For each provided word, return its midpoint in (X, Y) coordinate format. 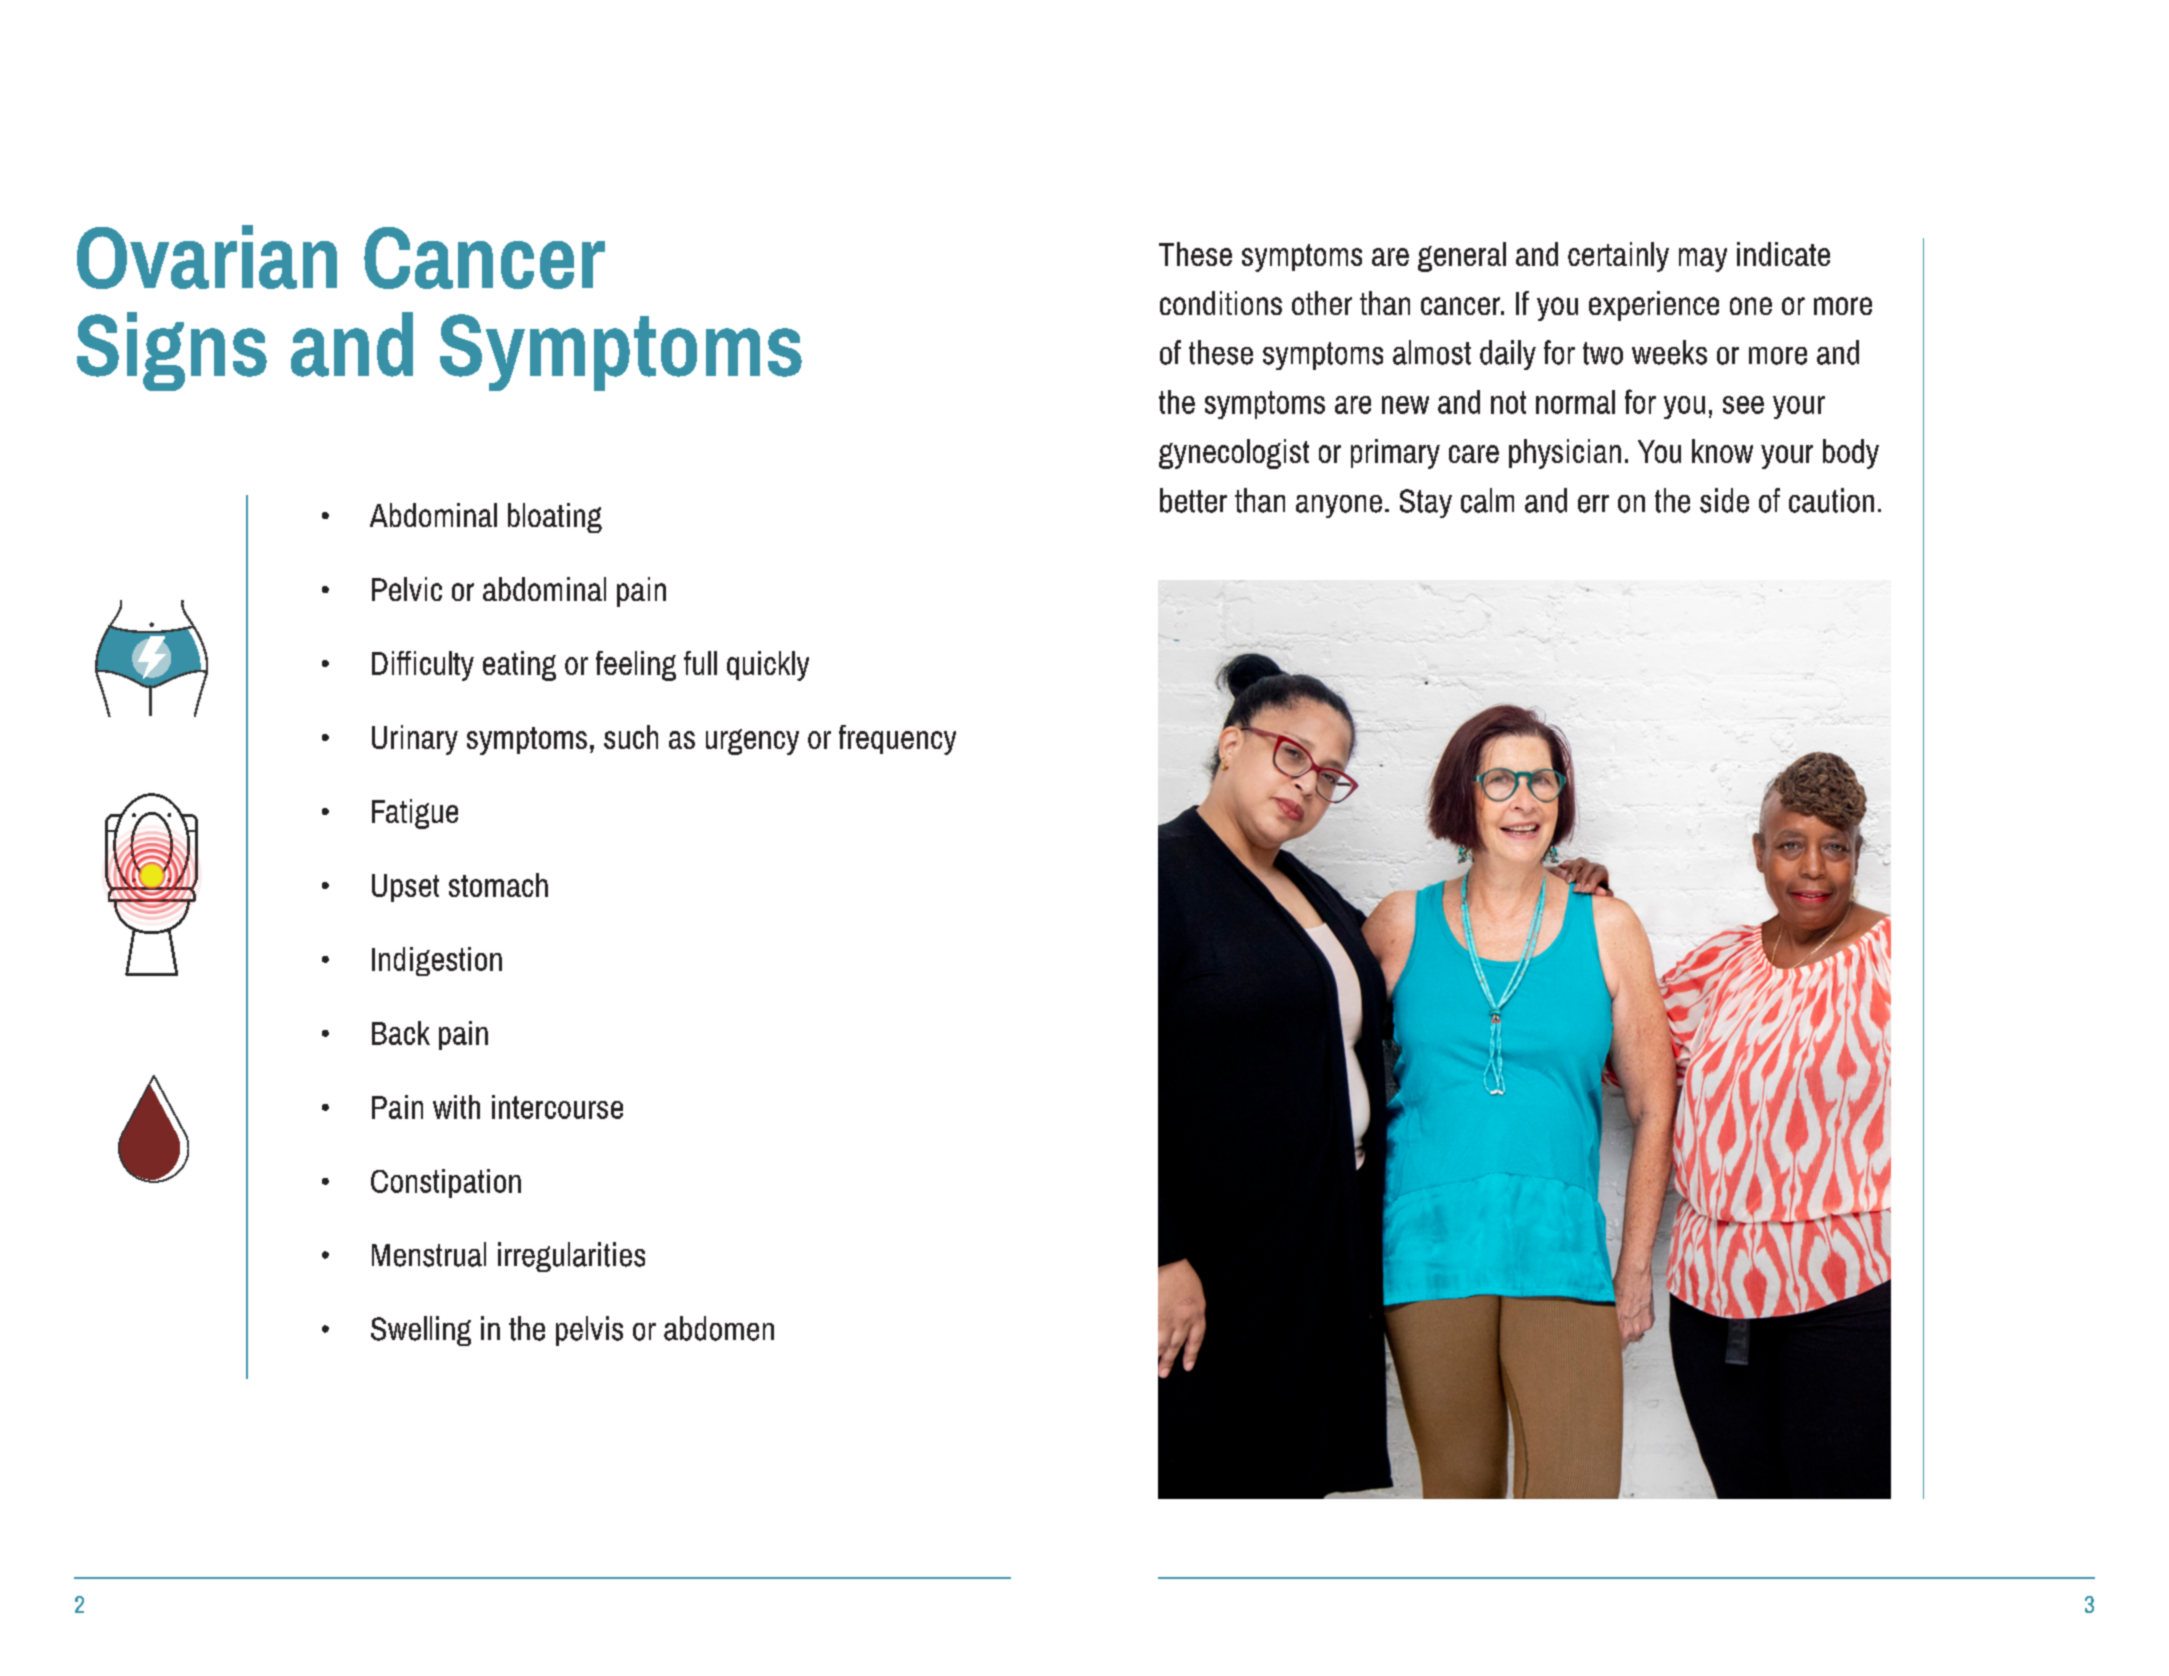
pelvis (589, 1331)
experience (1654, 306)
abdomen (719, 1328)
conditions (1221, 303)
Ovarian (207, 257)
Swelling (421, 1331)
